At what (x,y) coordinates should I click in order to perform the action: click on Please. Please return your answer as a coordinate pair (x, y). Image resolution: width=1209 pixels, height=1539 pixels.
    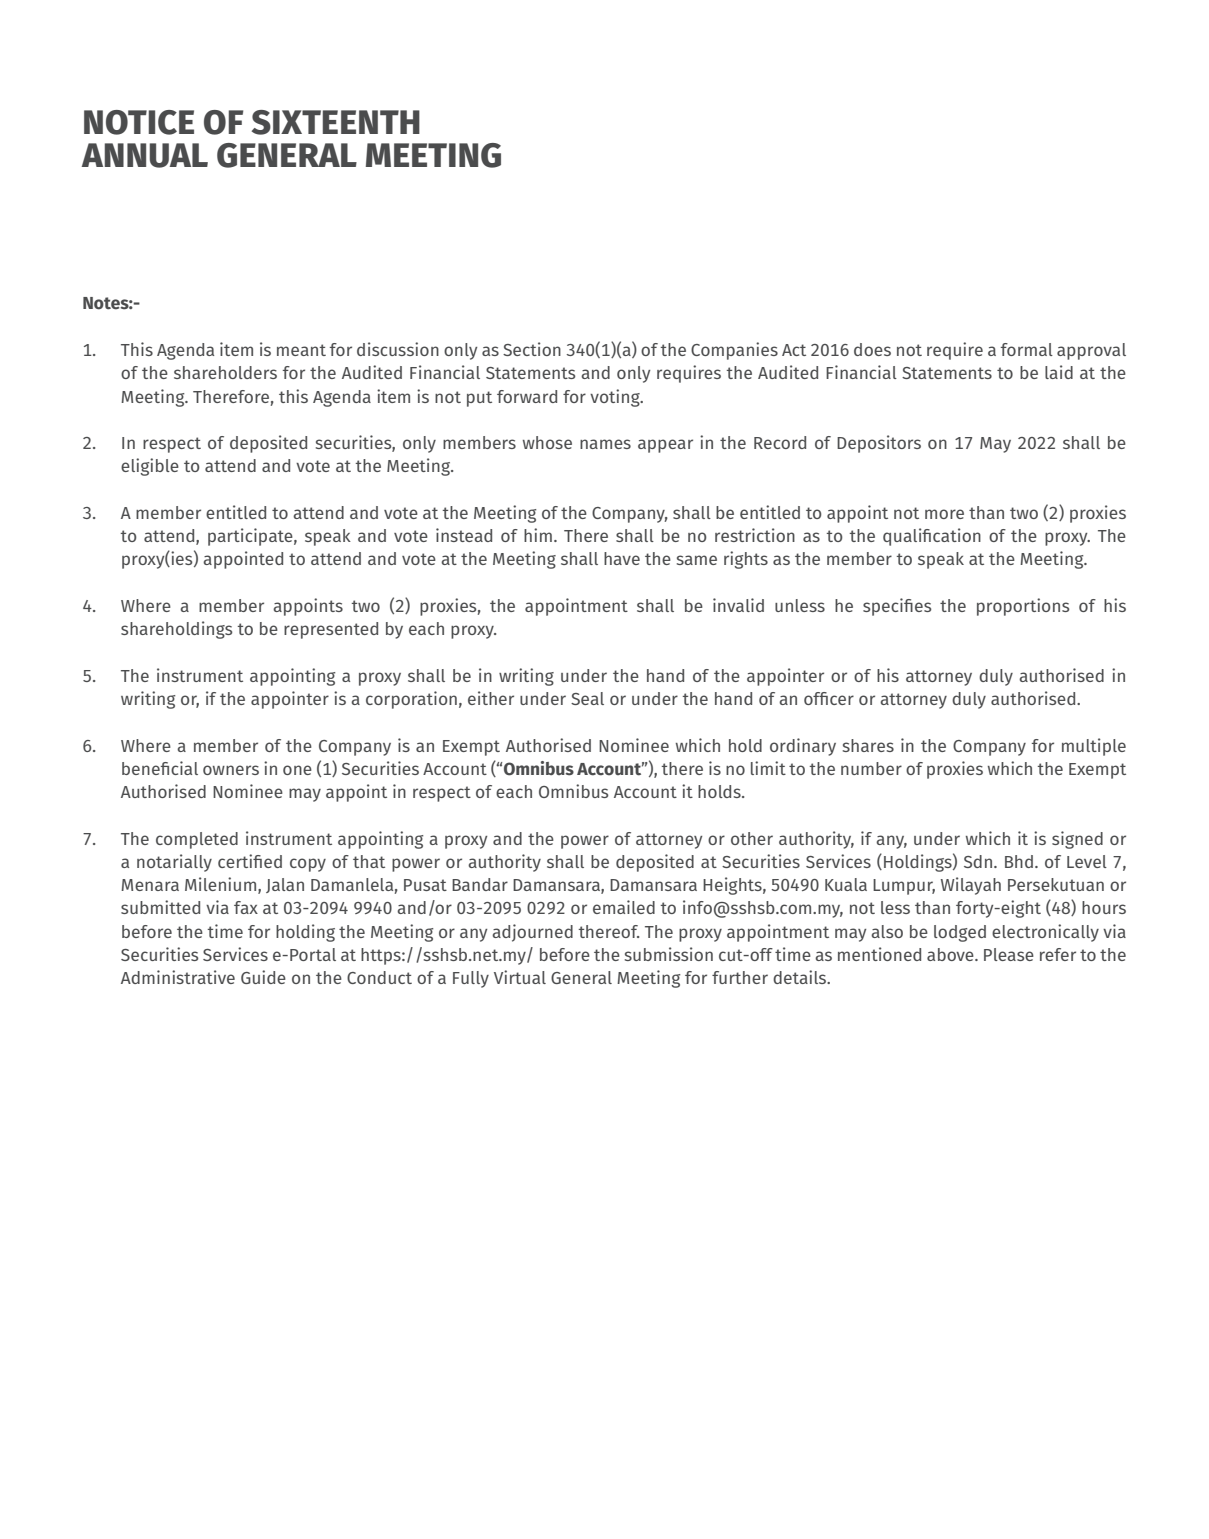
    Looking at the image, I should click on (1009, 954).
